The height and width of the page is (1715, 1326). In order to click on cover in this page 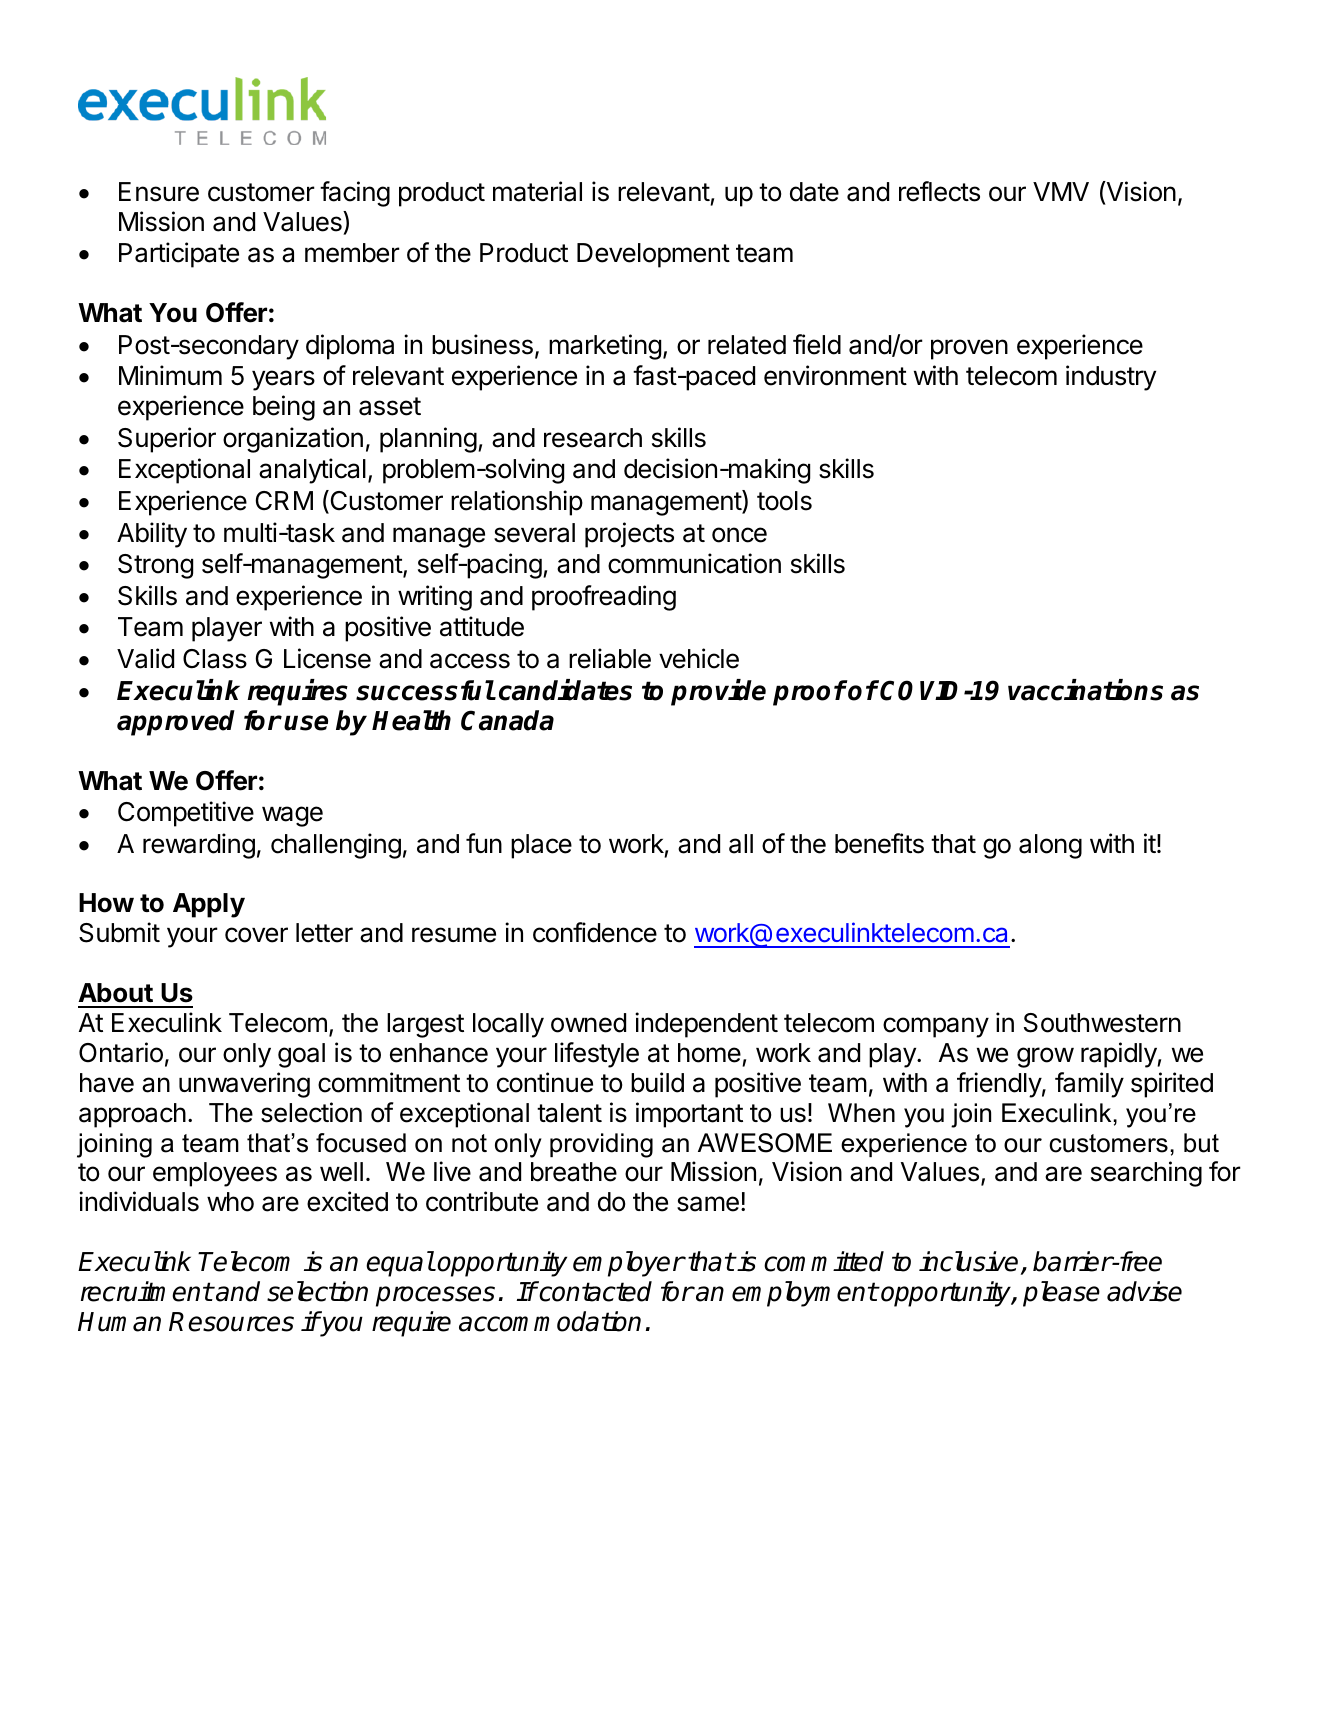, I will do `click(256, 935)`.
